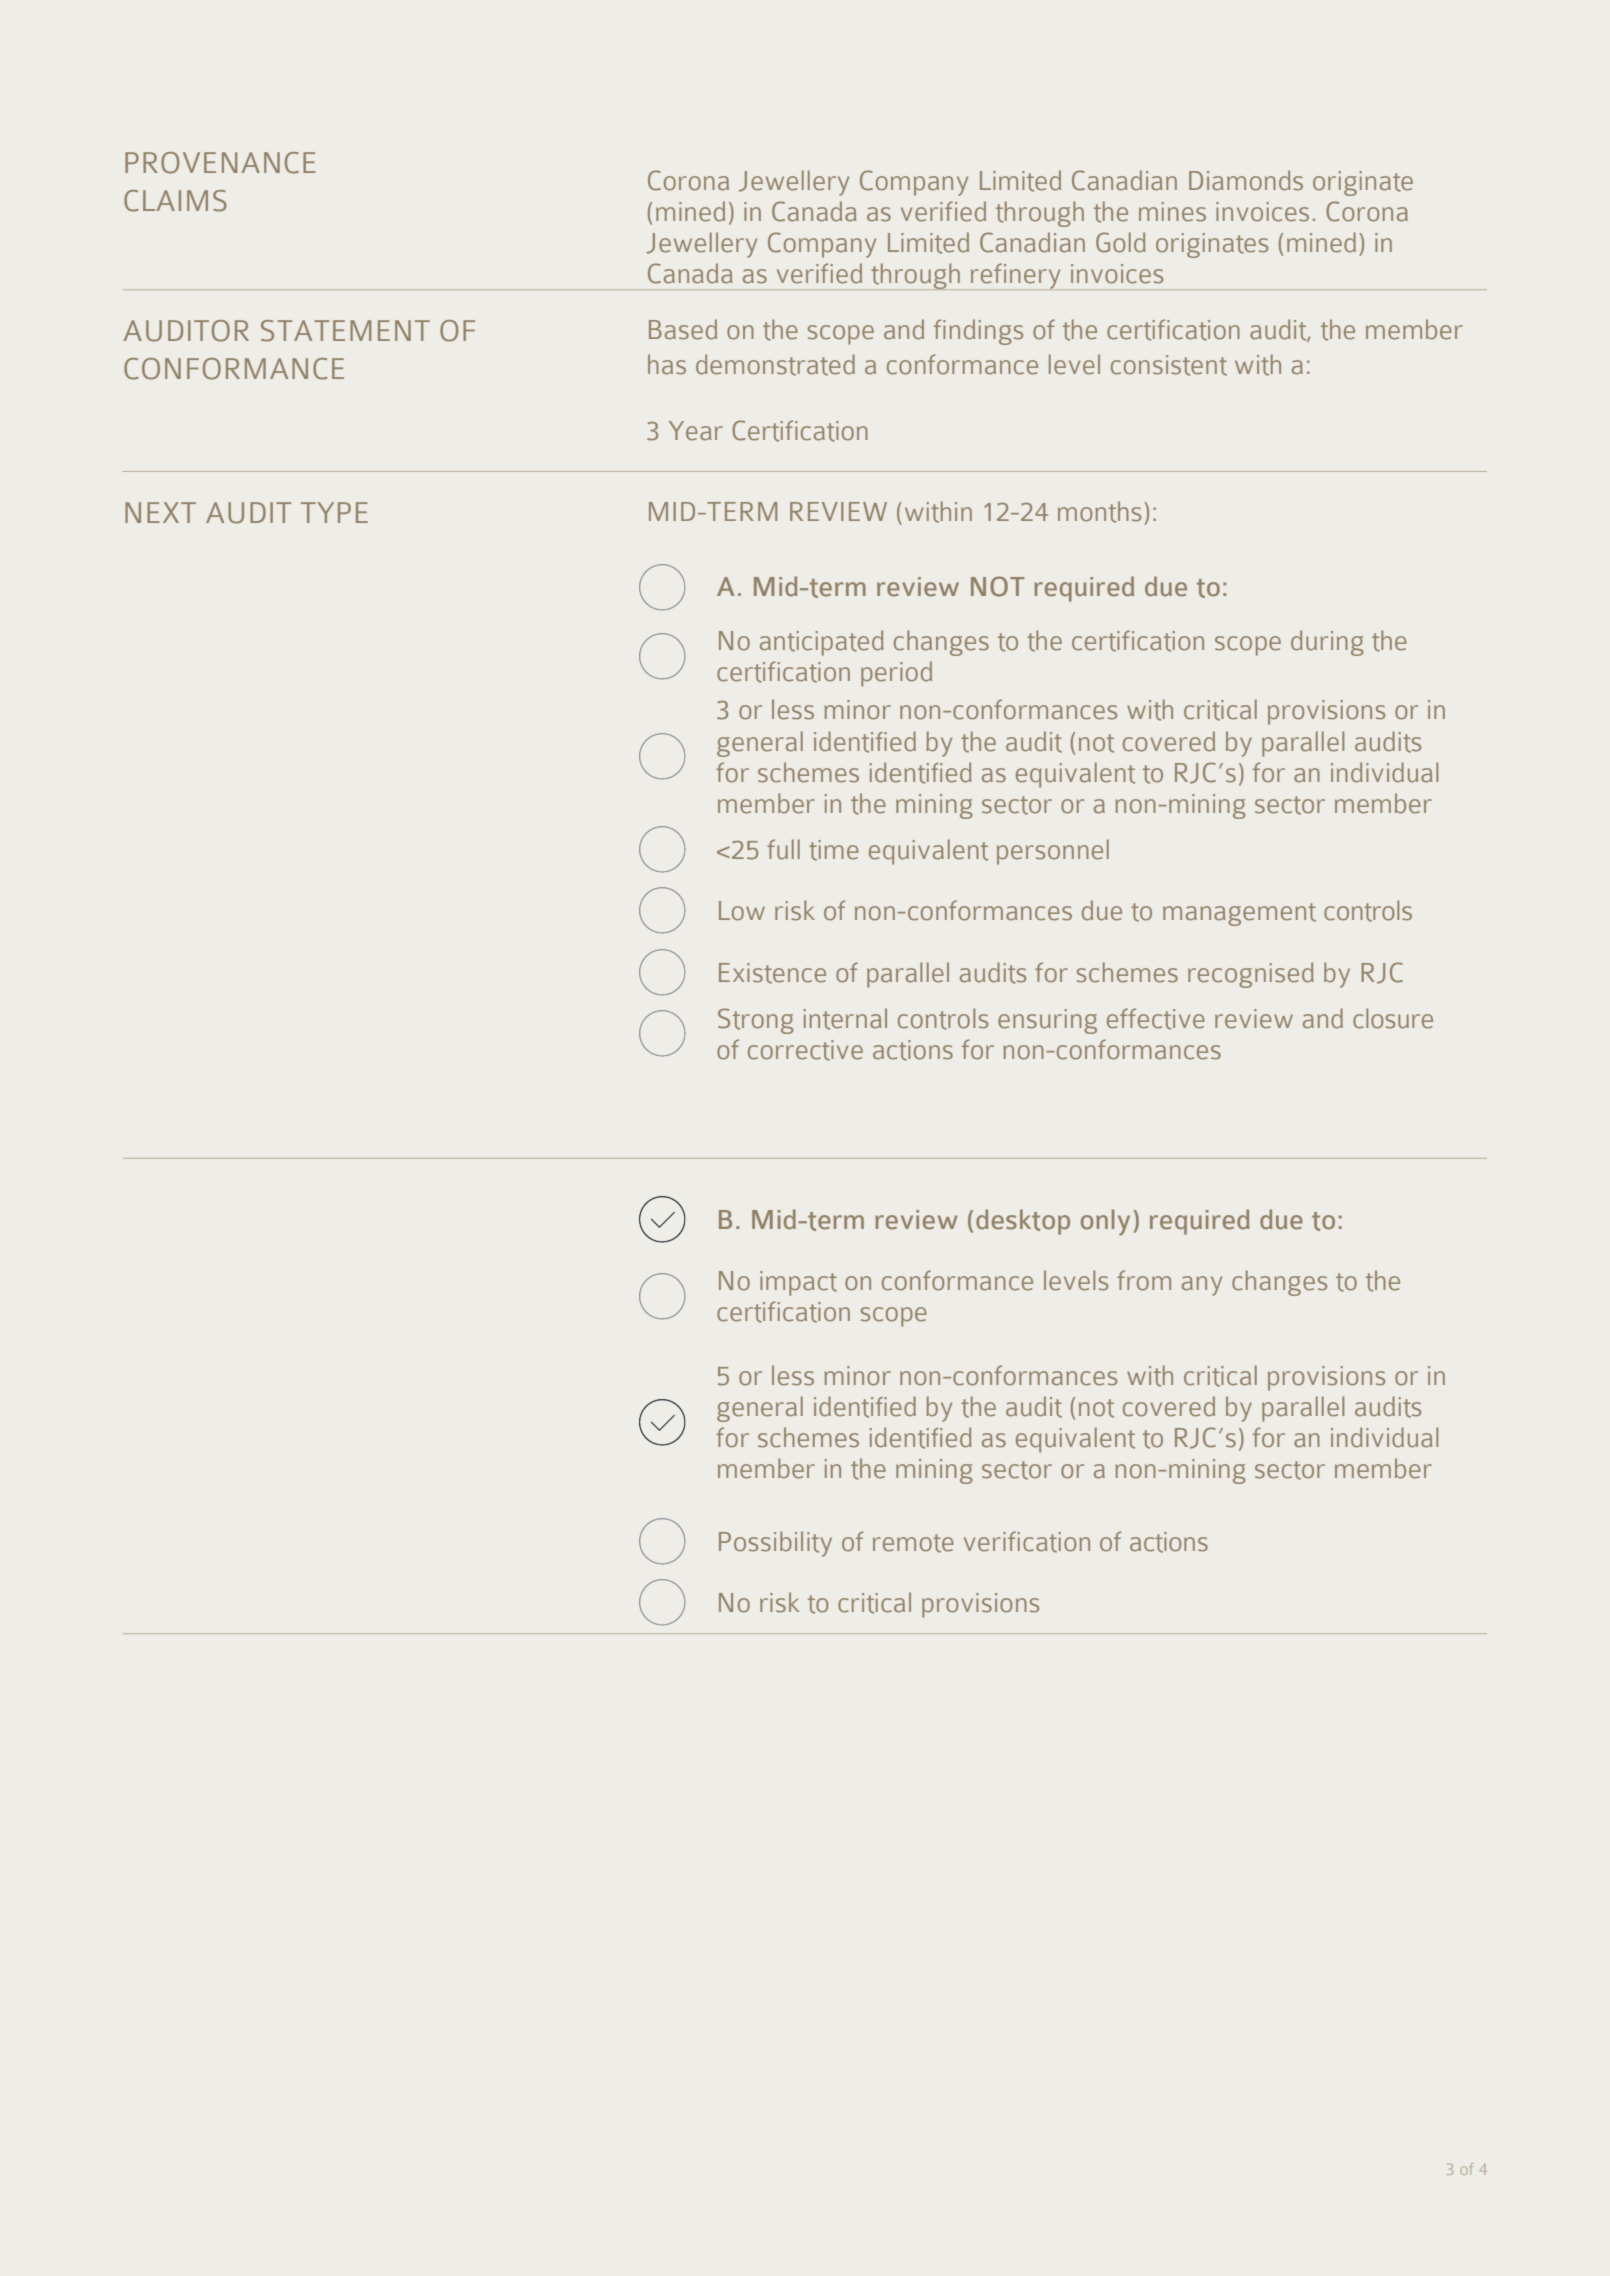  Describe the element at coordinates (775, 1544) in the screenshot. I see `Possibility` at that location.
